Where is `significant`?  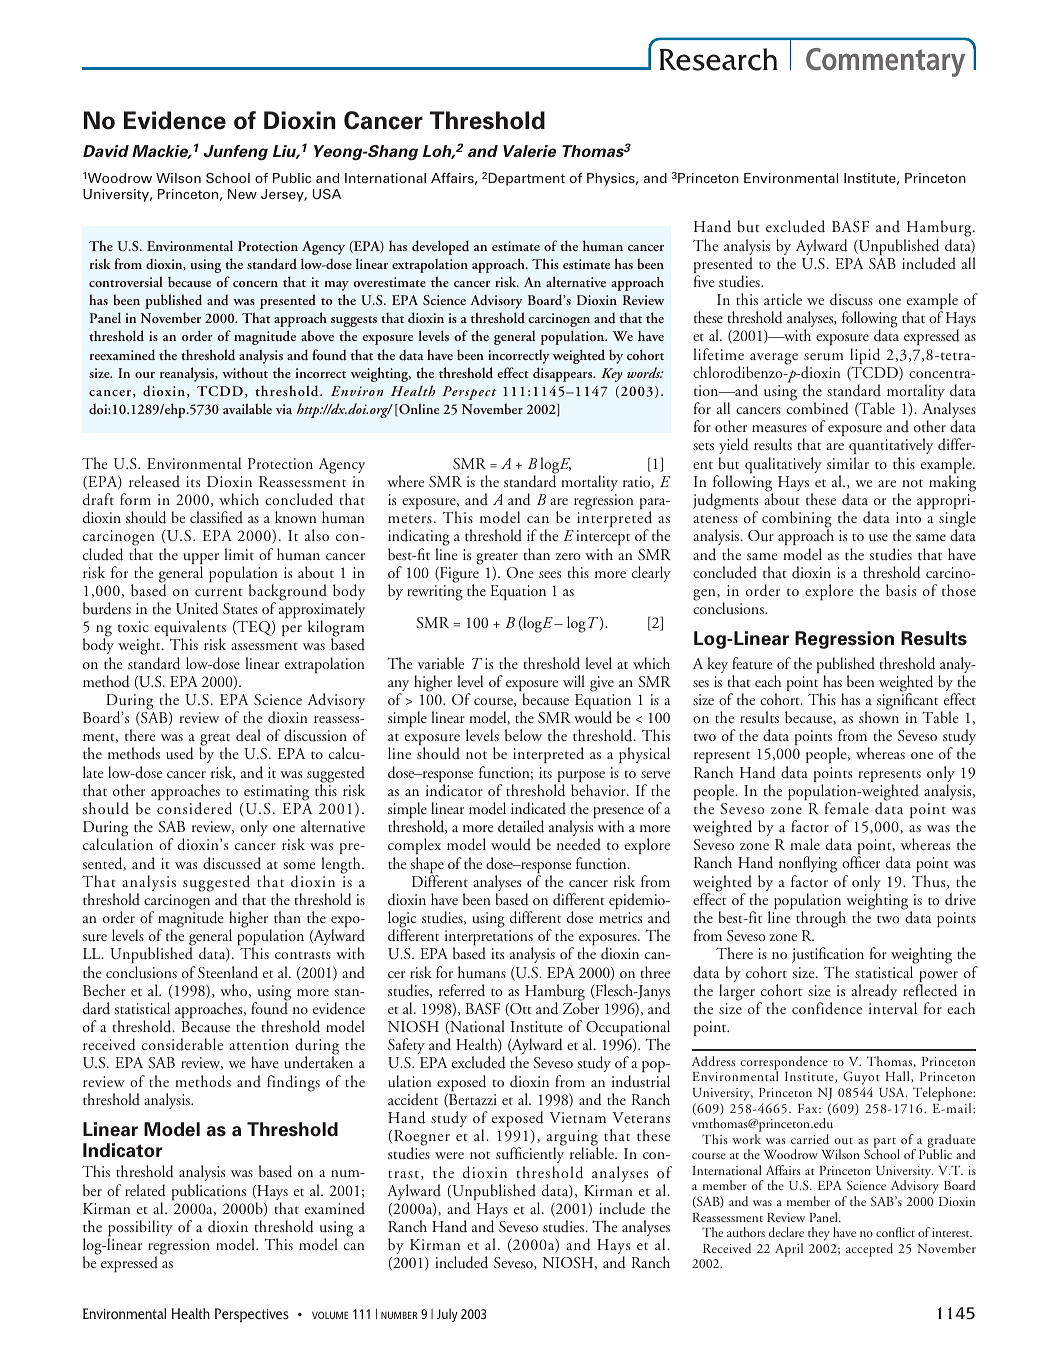
significant is located at coordinates (907, 700).
